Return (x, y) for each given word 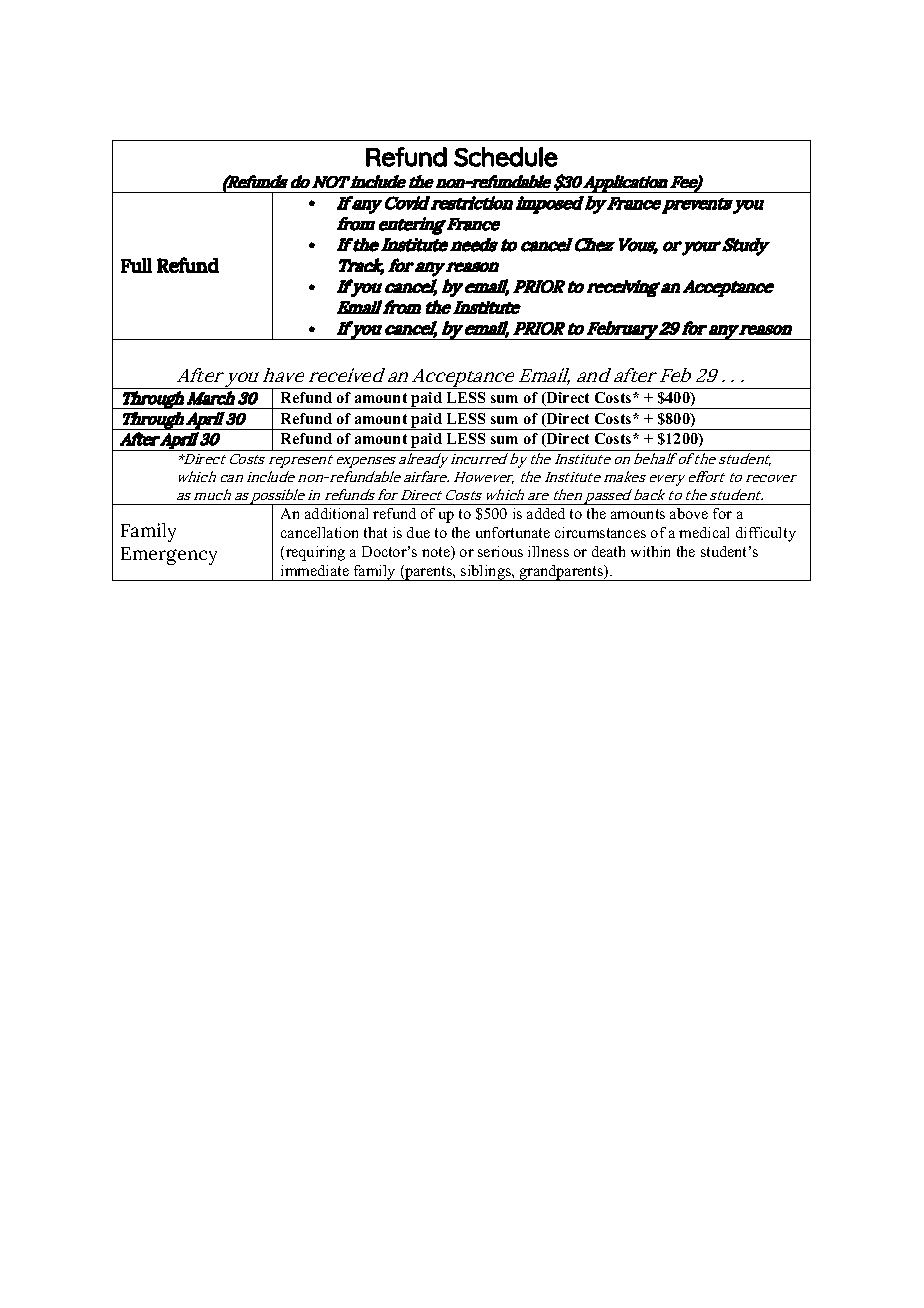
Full (136, 265)
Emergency (169, 556)
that (375, 532)
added (546, 513)
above (689, 513)
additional (336, 513)
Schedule (506, 157)
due (418, 532)
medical (704, 532)
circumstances (600, 532)
